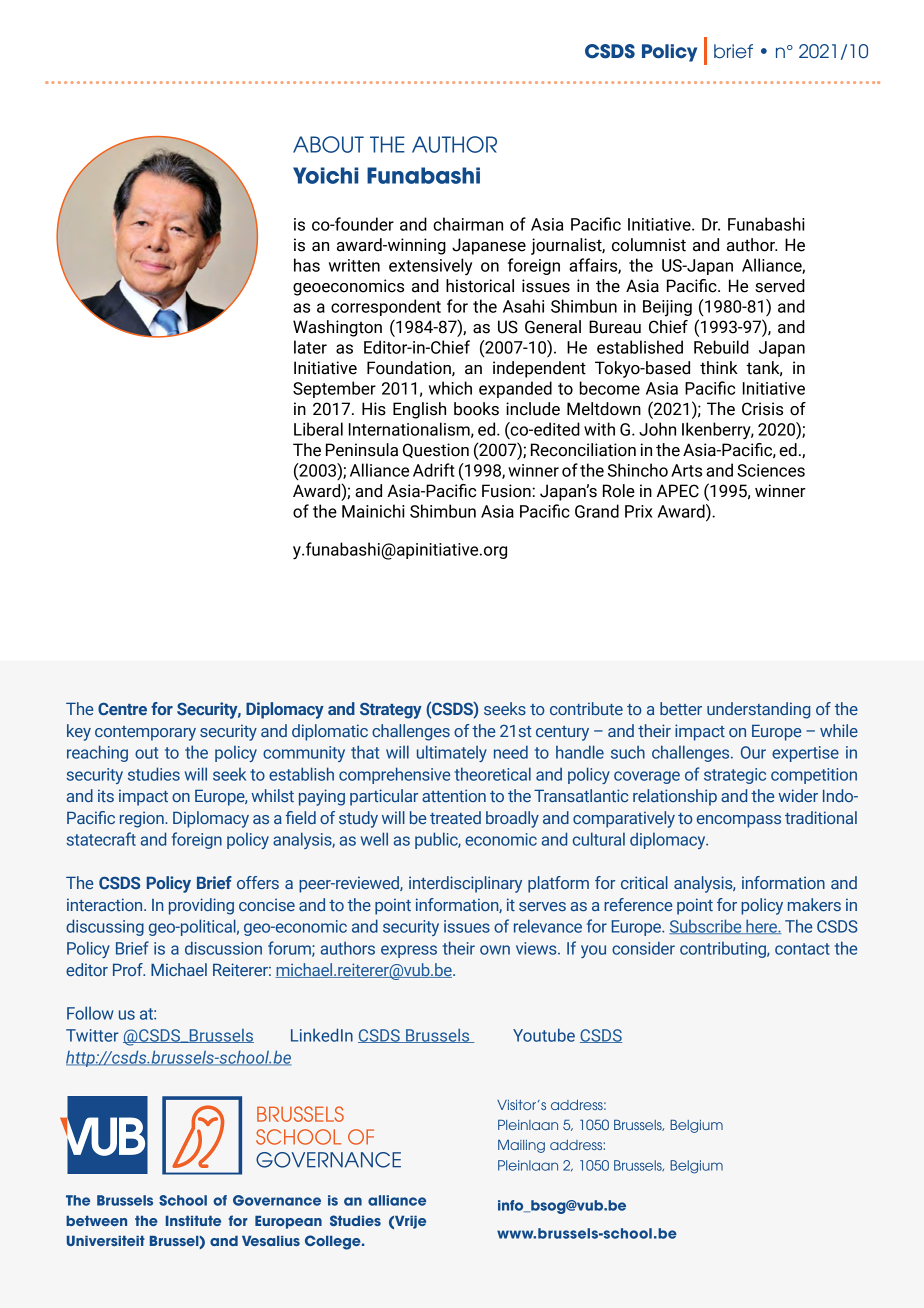 This screenshot has width=924, height=1308. What do you see at coordinates (706, 926) in the screenshot?
I see `Subscribe` at bounding box center [706, 926].
